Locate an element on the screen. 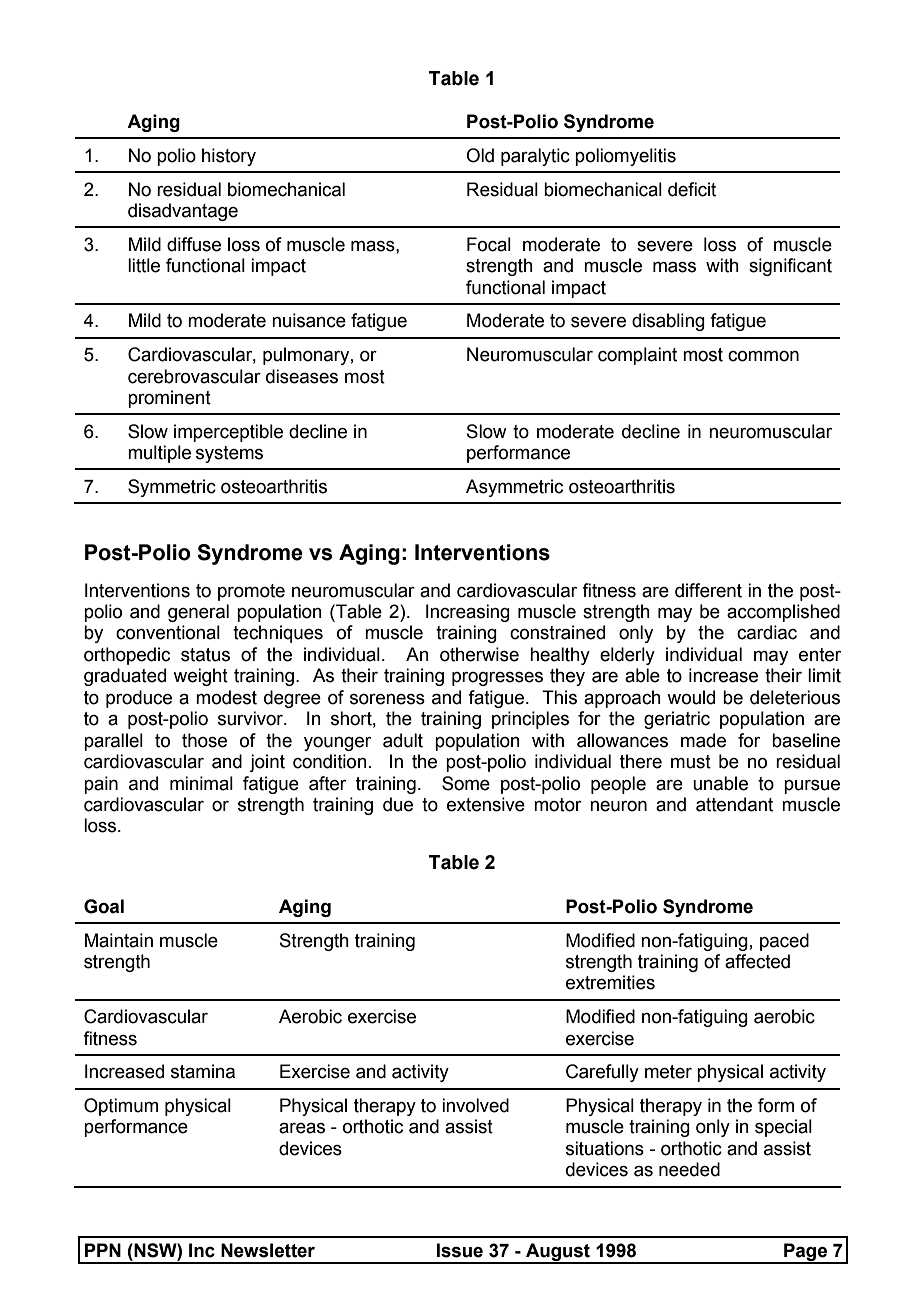 Image resolution: width=924 pixels, height=1308 pixels. disadvantage is located at coordinates (183, 212).
